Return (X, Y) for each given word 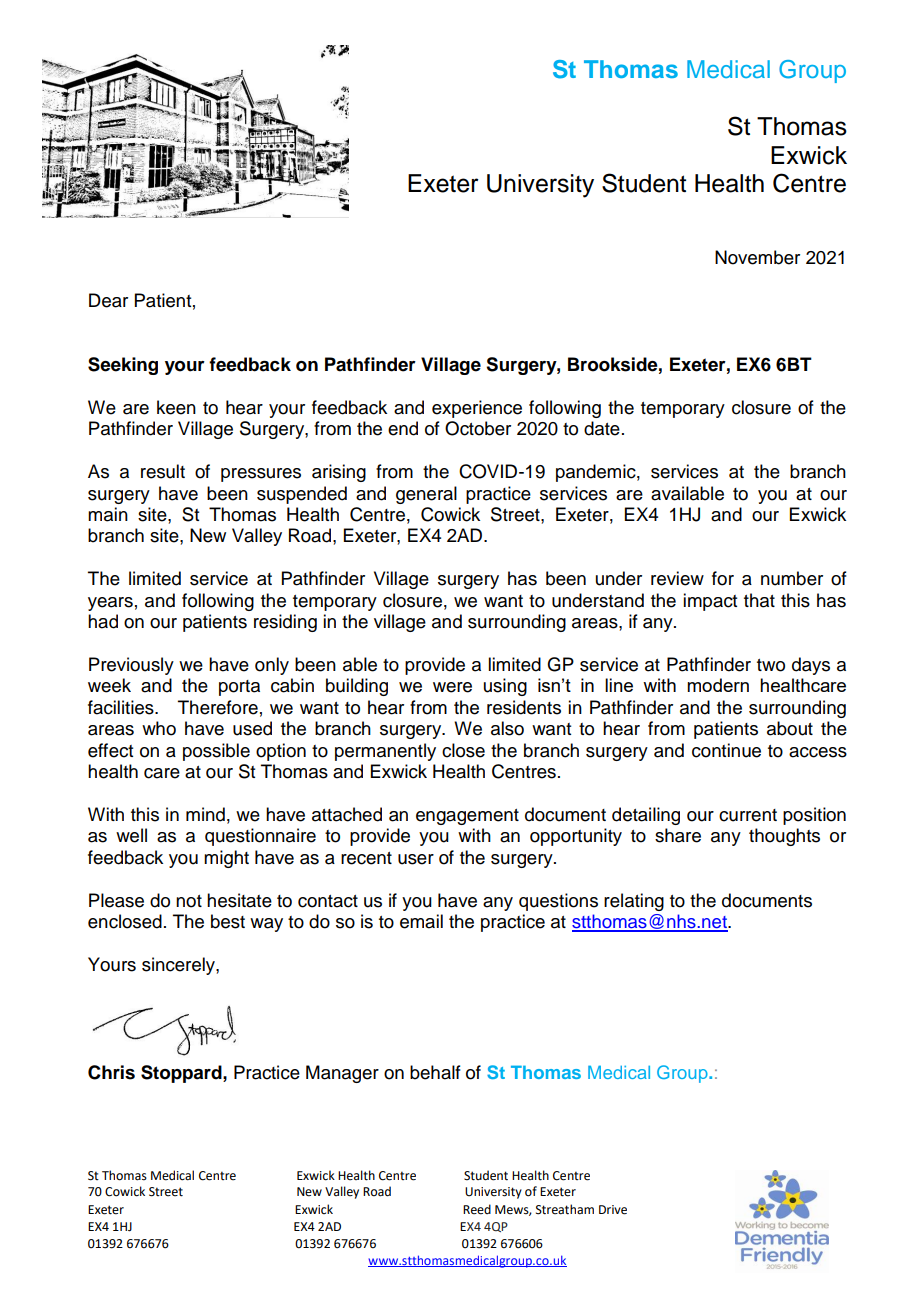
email (421, 921)
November (757, 257)
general (426, 495)
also (507, 728)
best (228, 921)
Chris (111, 1072)
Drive (613, 1210)
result (163, 471)
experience (477, 409)
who (159, 728)
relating (634, 902)
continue (726, 750)
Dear (108, 300)
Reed (477, 1209)
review (677, 578)
